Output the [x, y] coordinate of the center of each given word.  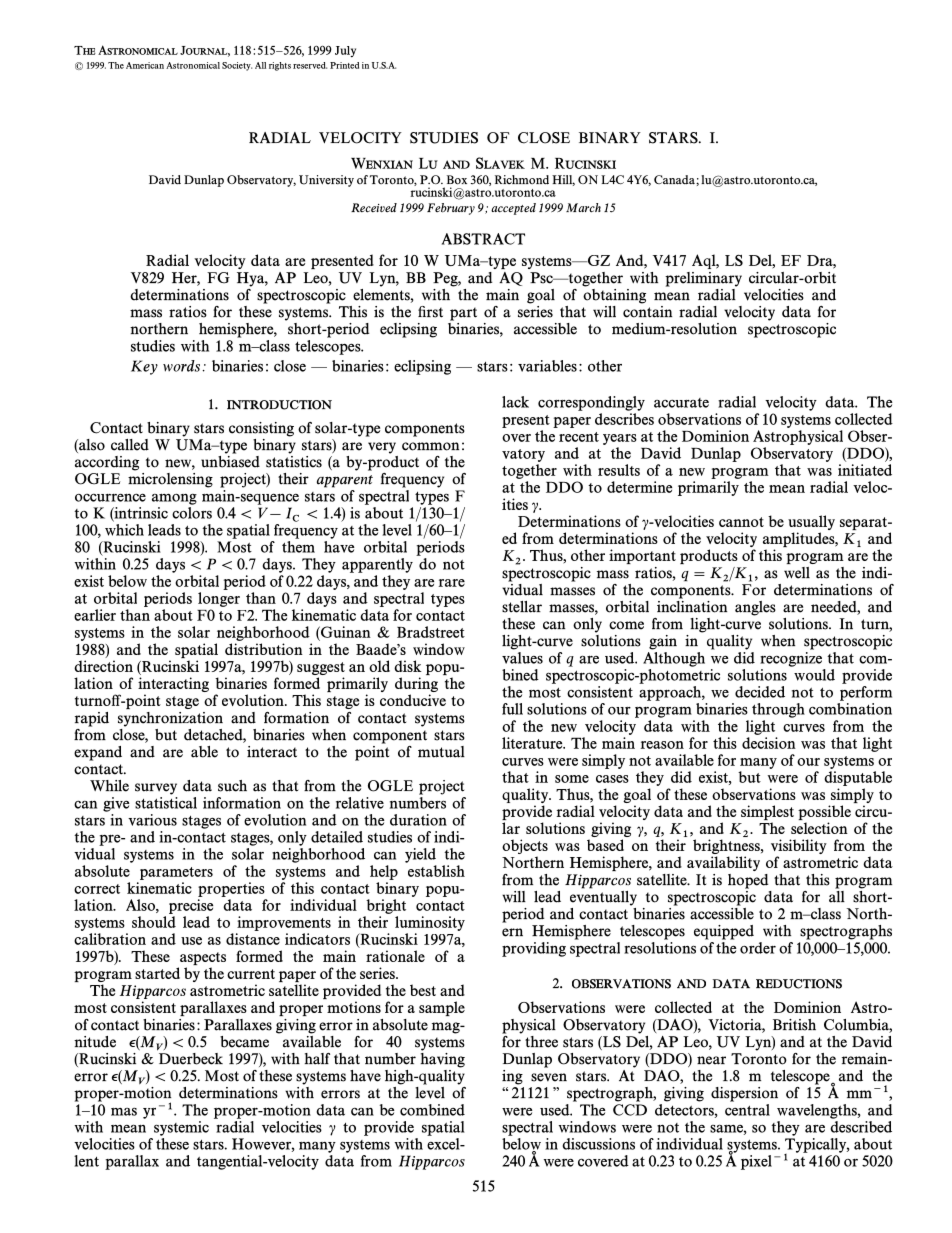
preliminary [703, 279]
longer [219, 599]
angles [755, 608]
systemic [181, 1128]
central [747, 1108]
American [145, 65]
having [442, 1059]
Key [144, 367]
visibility [799, 848]
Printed [344, 65]
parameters [176, 873]
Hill [563, 180]
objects [525, 848]
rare [451, 583]
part [463, 314]
